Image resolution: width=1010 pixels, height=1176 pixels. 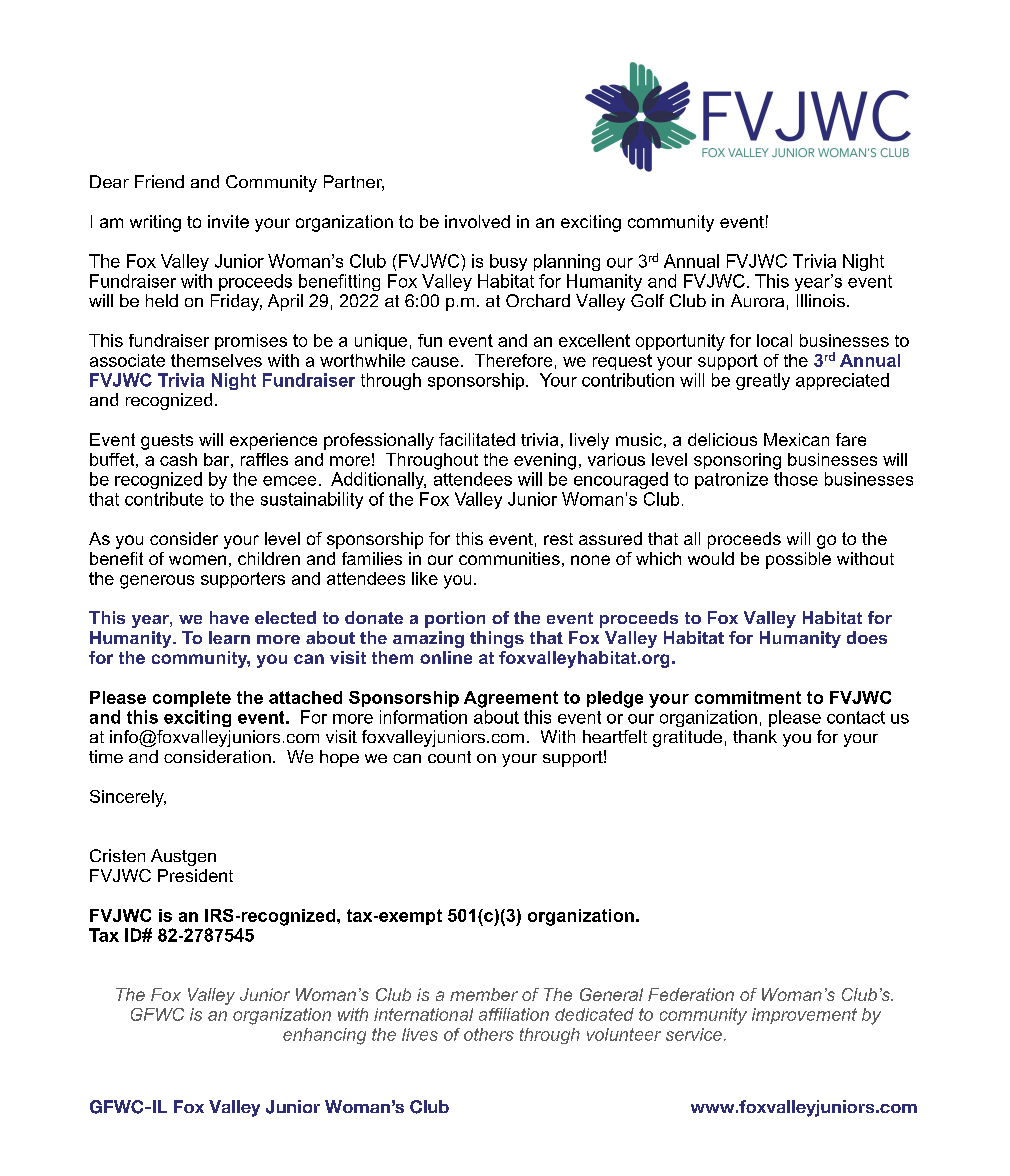 What do you see at coordinates (757, 300) in the document?
I see `Aurora` at bounding box center [757, 300].
